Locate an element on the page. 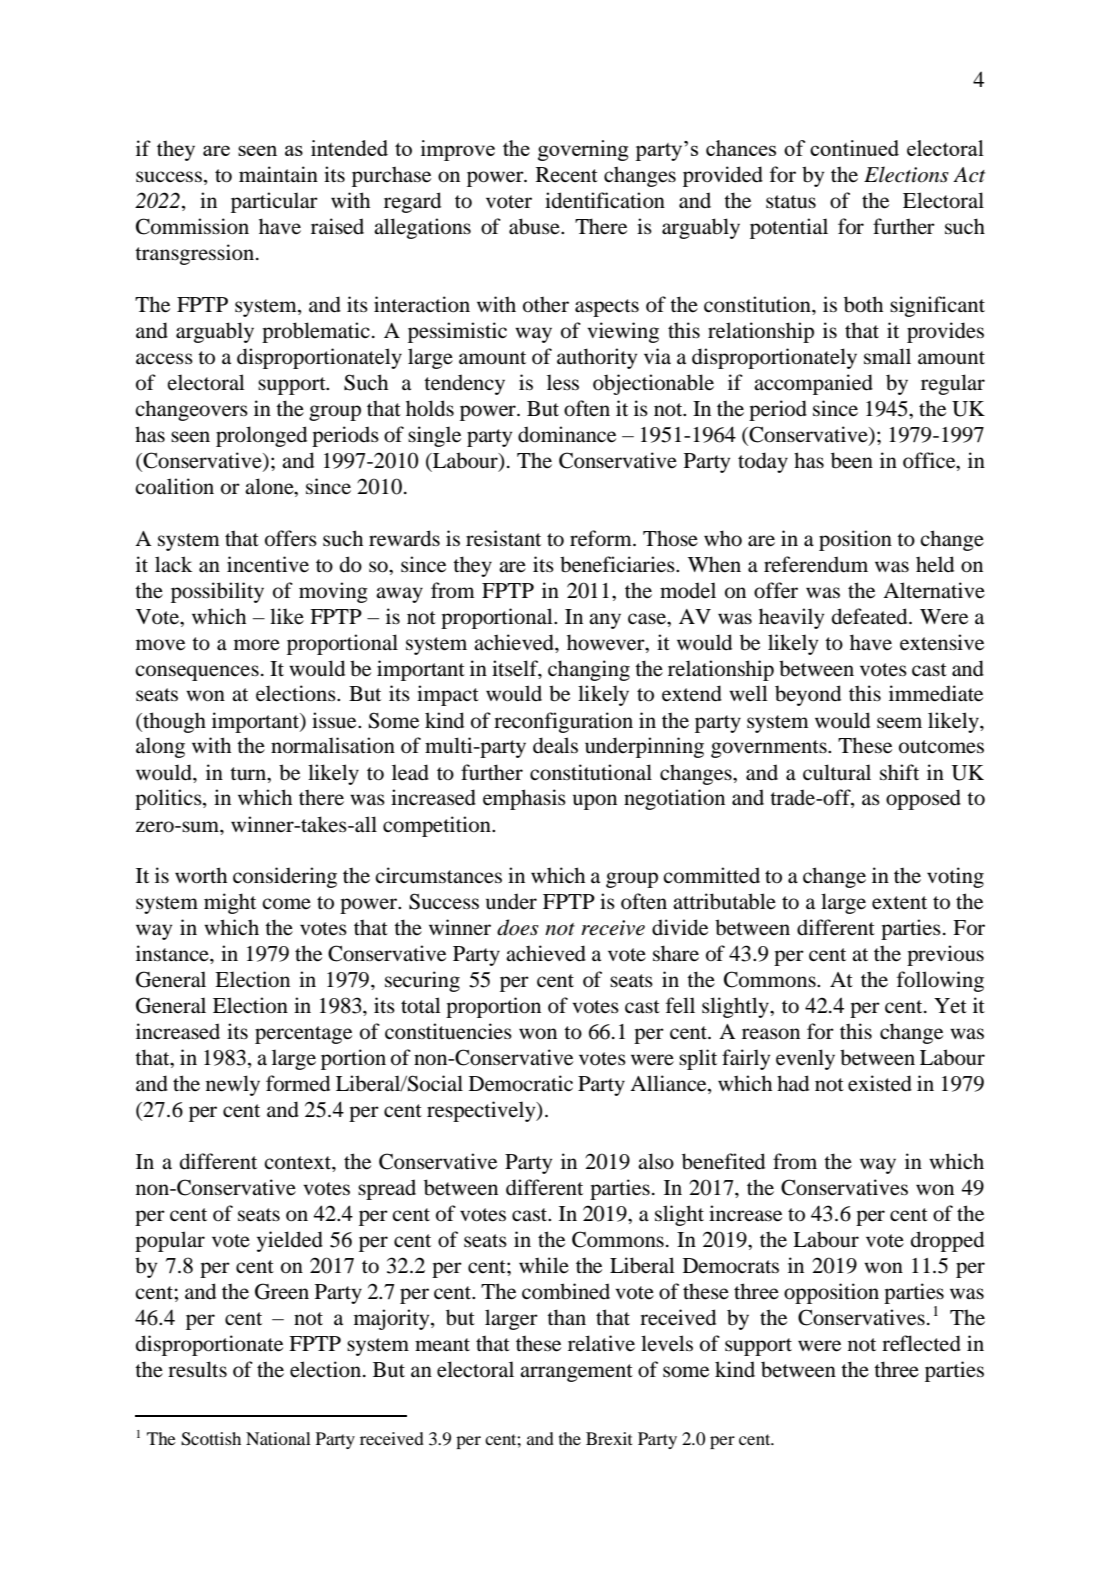  National is located at coordinates (278, 1438).
